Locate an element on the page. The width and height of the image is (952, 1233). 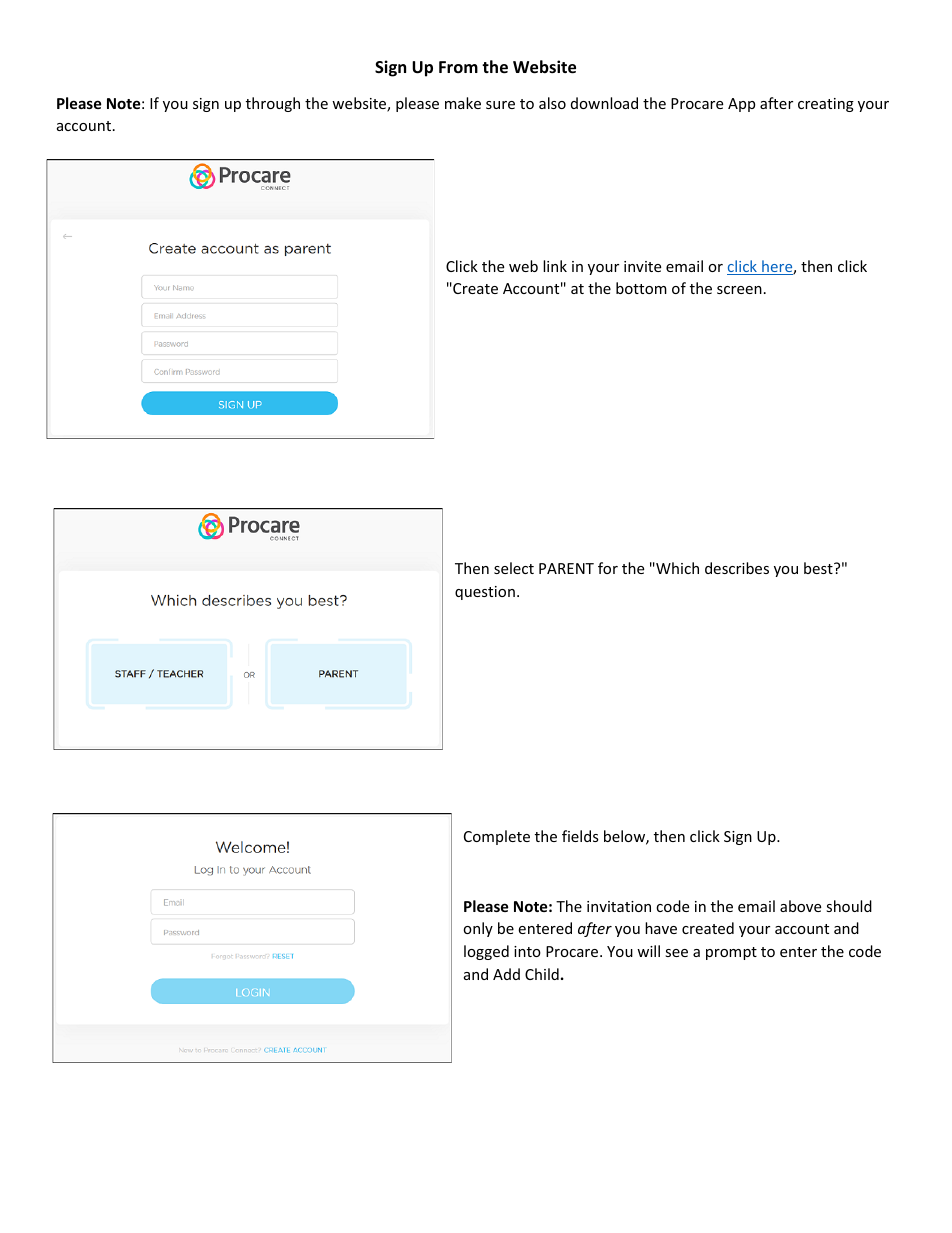
screen is located at coordinates (739, 290).
